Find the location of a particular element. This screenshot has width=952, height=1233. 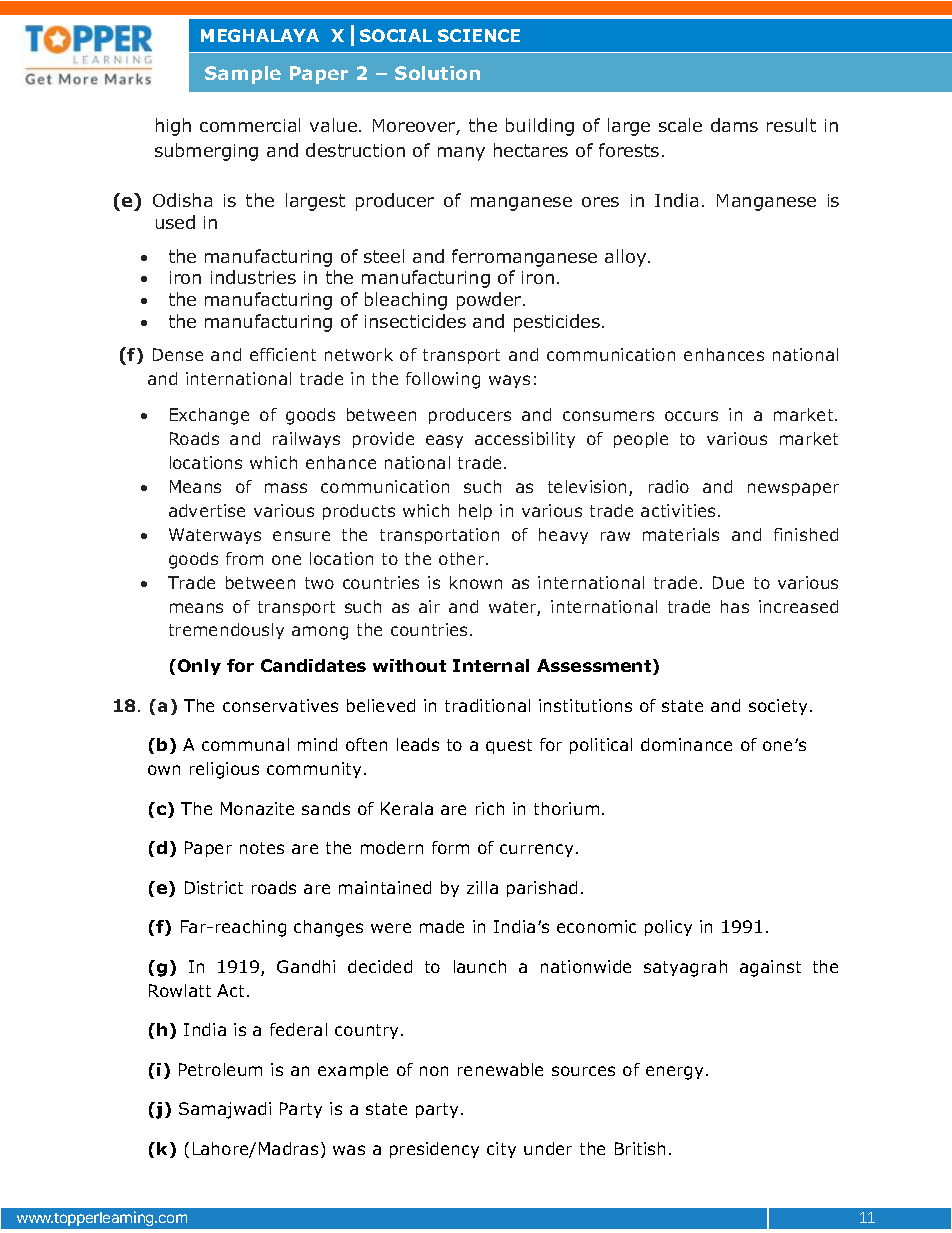

from is located at coordinates (244, 558).
